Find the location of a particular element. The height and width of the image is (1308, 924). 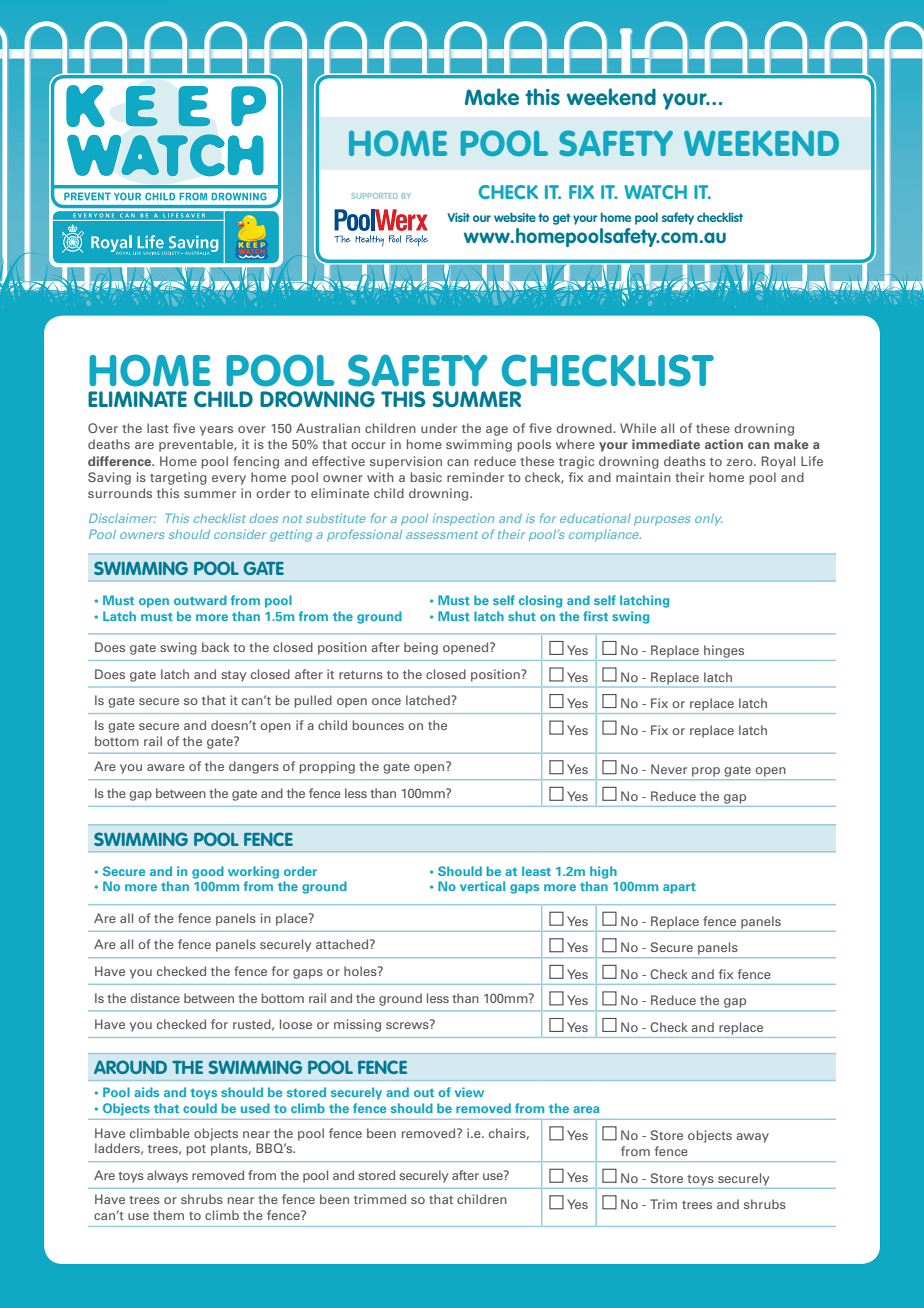

WATCH is located at coordinates (655, 192).
